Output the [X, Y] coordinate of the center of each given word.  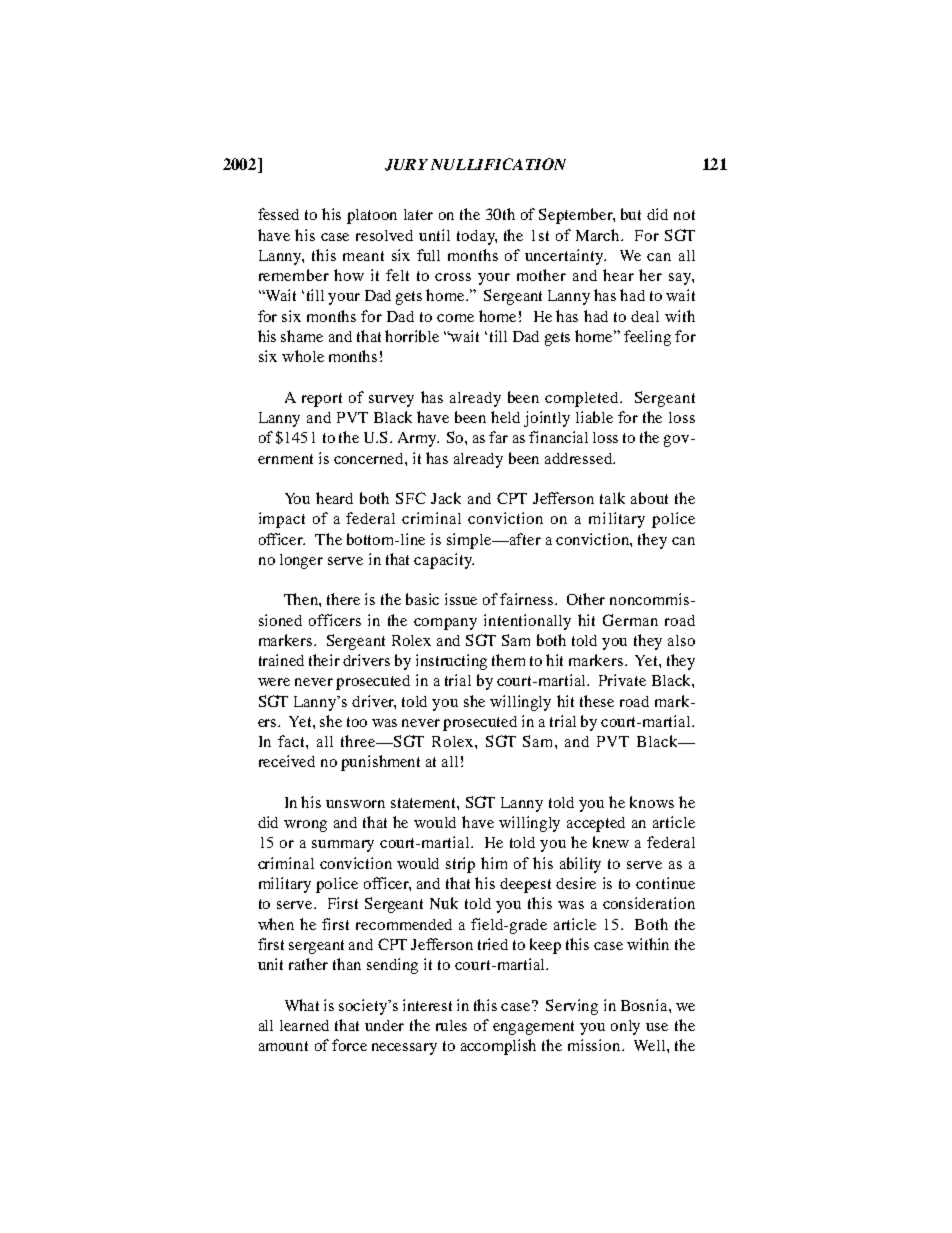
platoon [372, 216]
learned [304, 1025]
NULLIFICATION [498, 164]
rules [451, 1025]
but [631, 214]
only [625, 1027]
